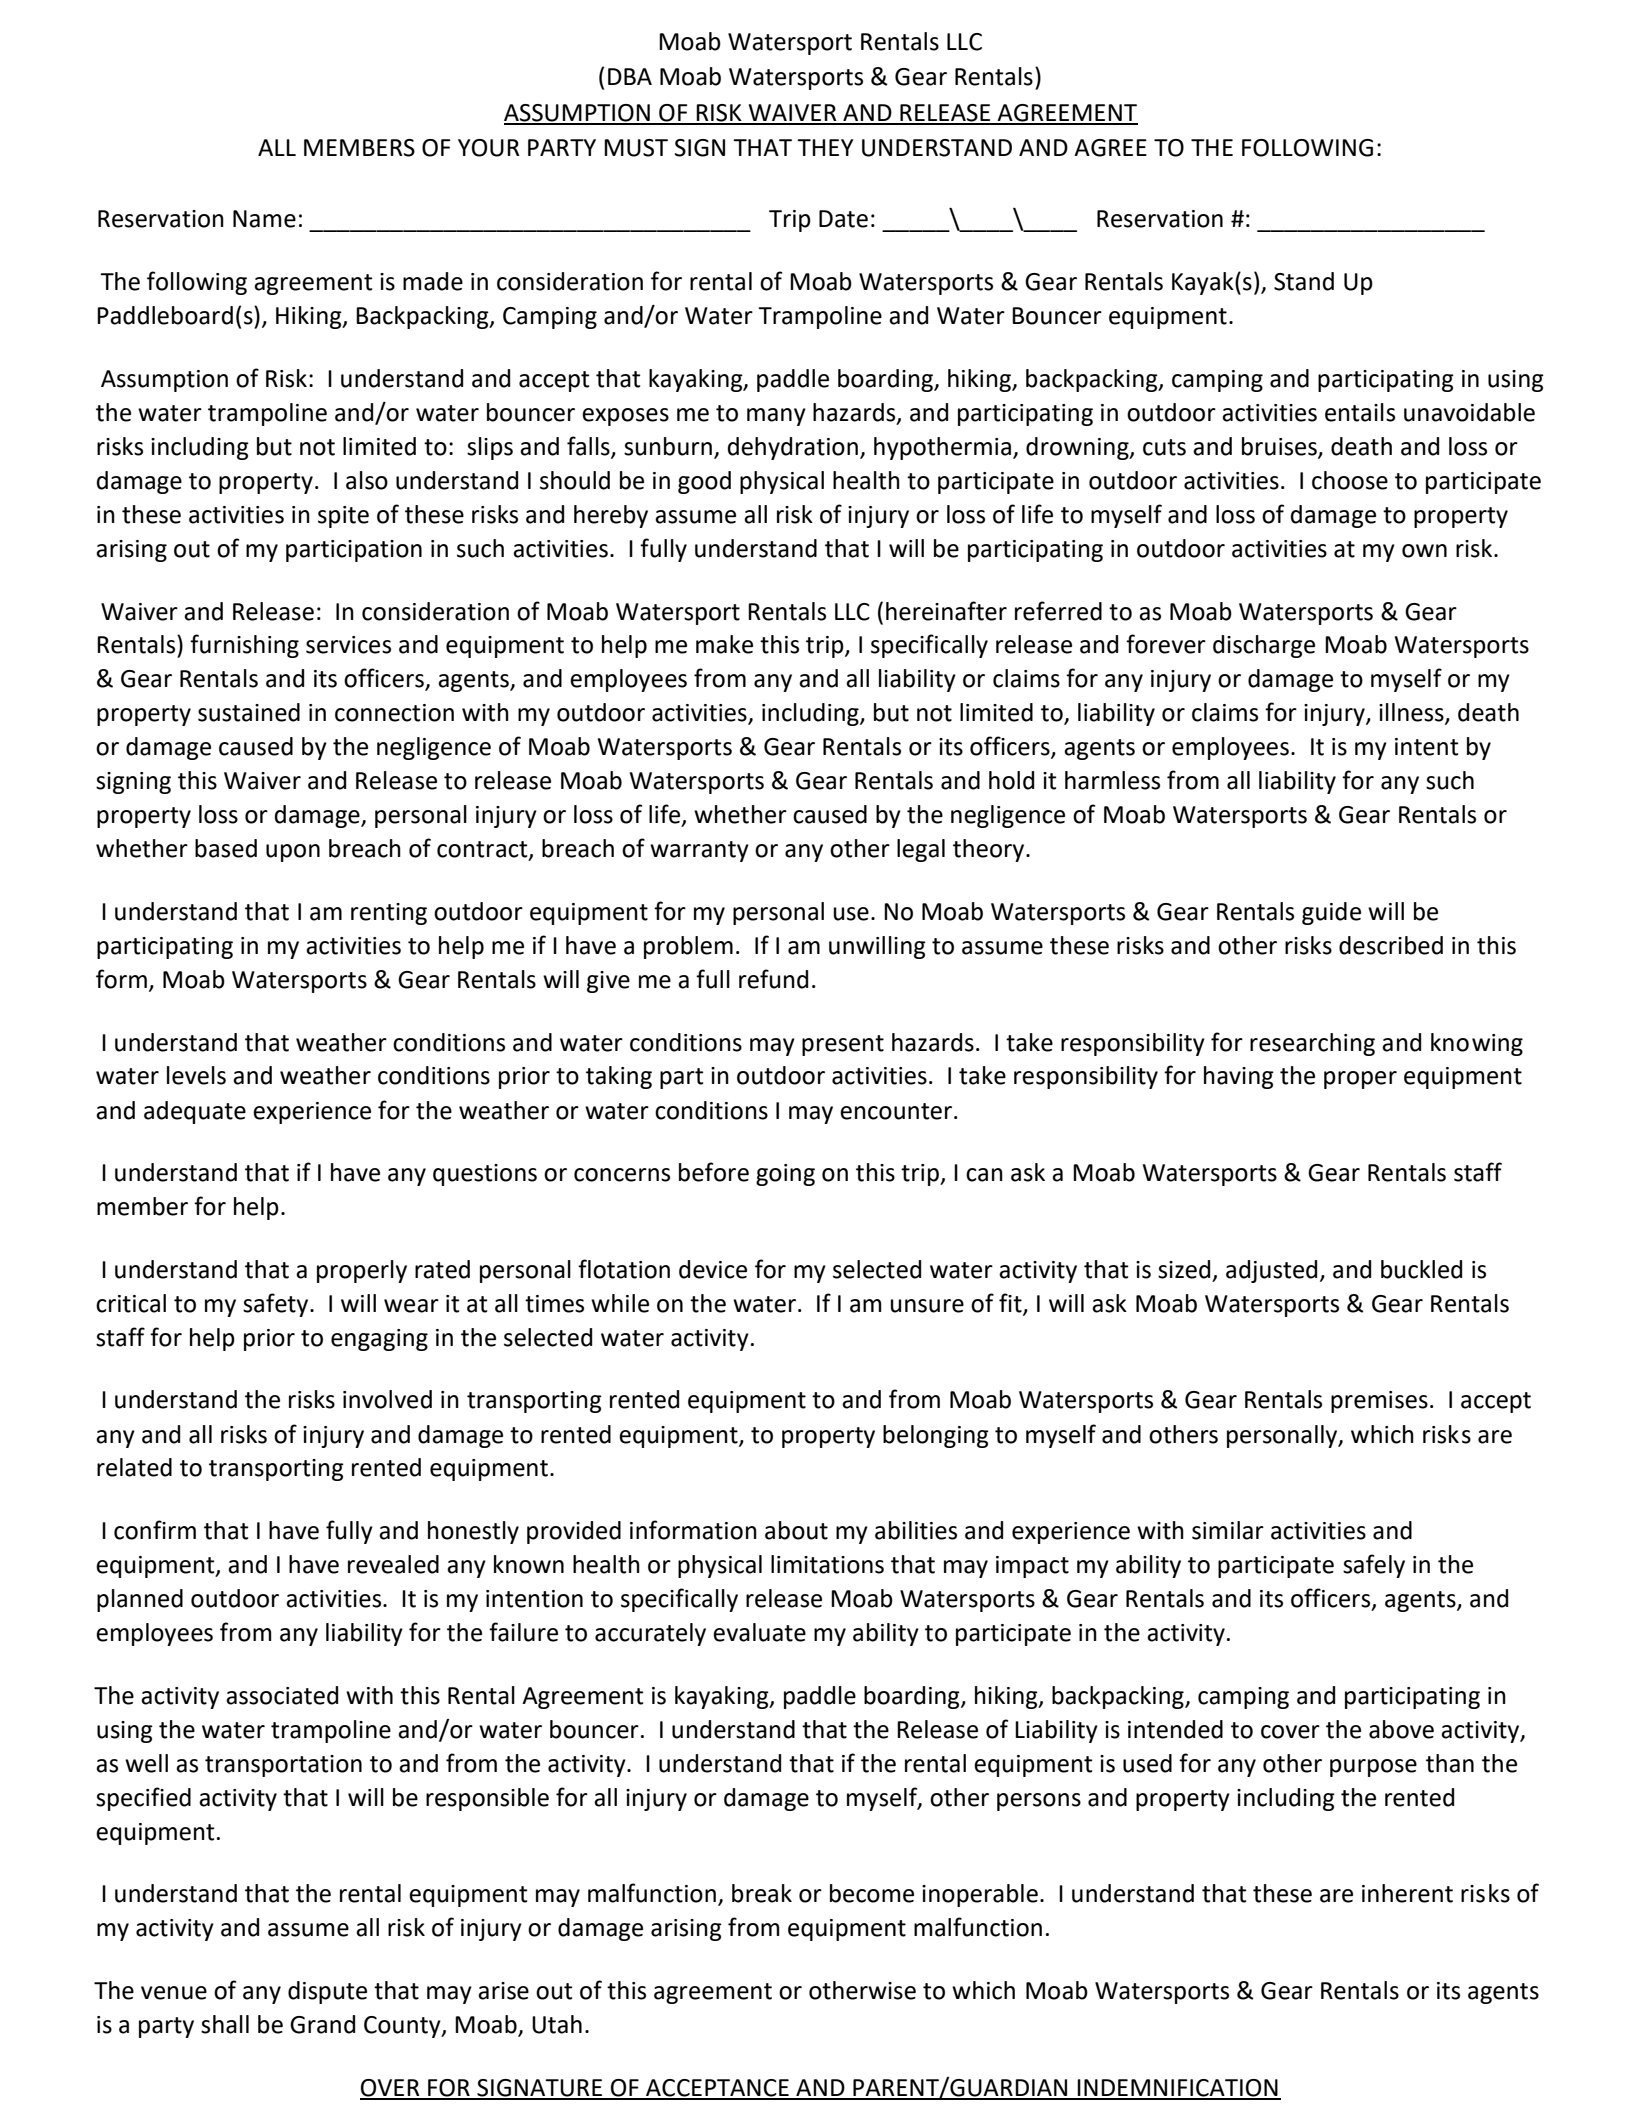  I want to click on furnishing, so click(244, 646).
